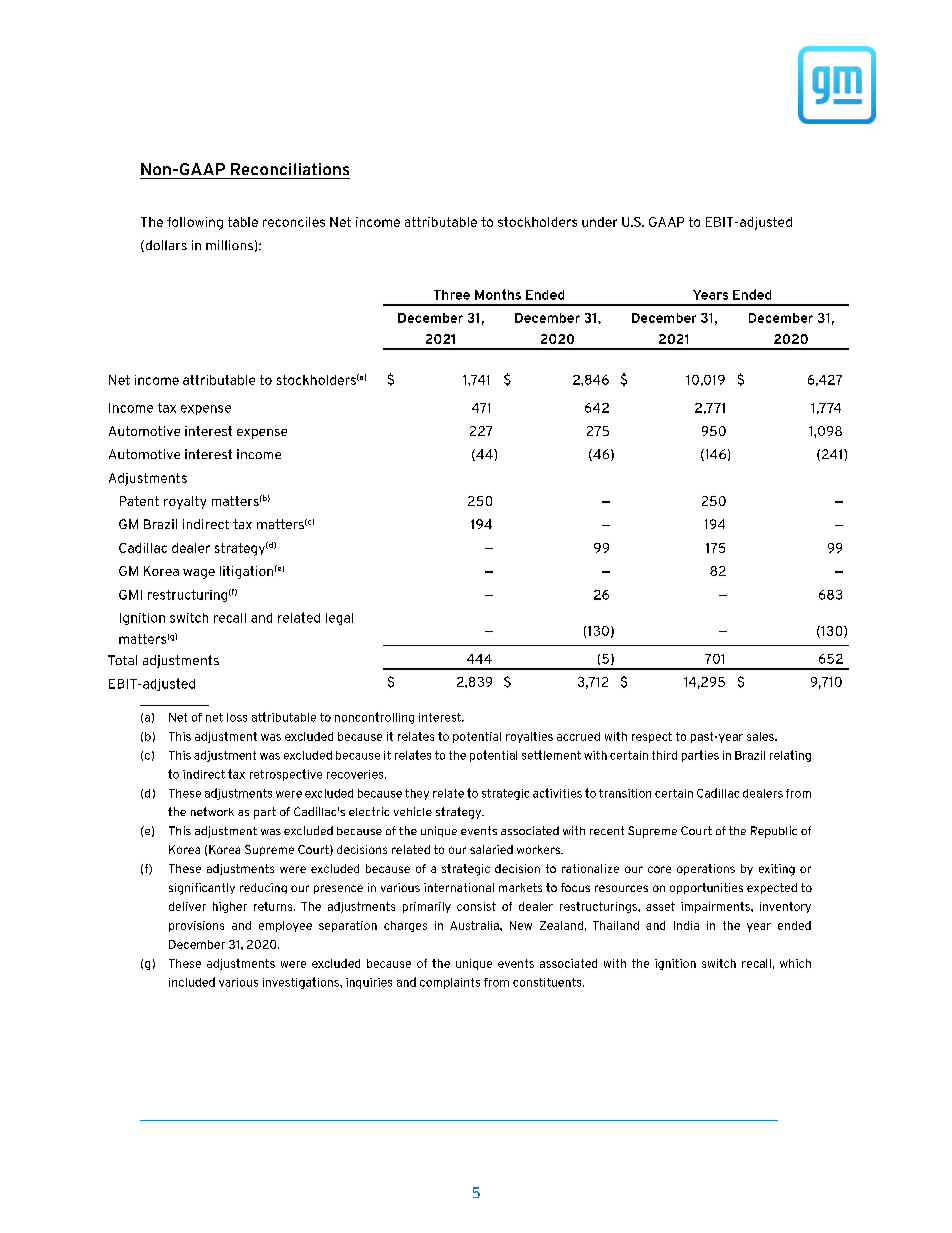 This page has height=1233, width=952. I want to click on wage, so click(199, 574).
